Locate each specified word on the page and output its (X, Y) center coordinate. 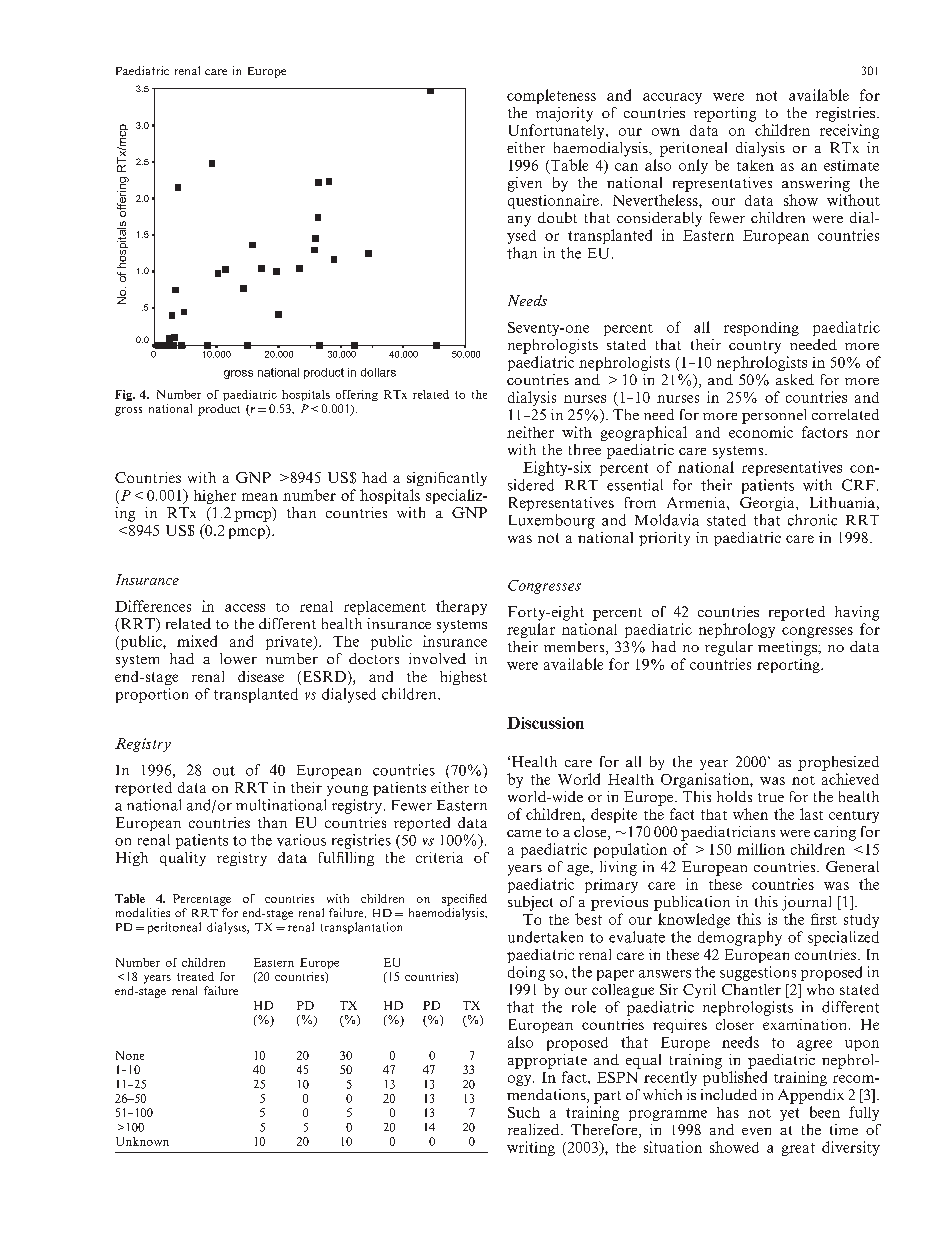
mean (260, 497)
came (524, 833)
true (771, 797)
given (525, 184)
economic (761, 432)
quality (183, 859)
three (585, 449)
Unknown (142, 1141)
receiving (849, 131)
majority (564, 114)
